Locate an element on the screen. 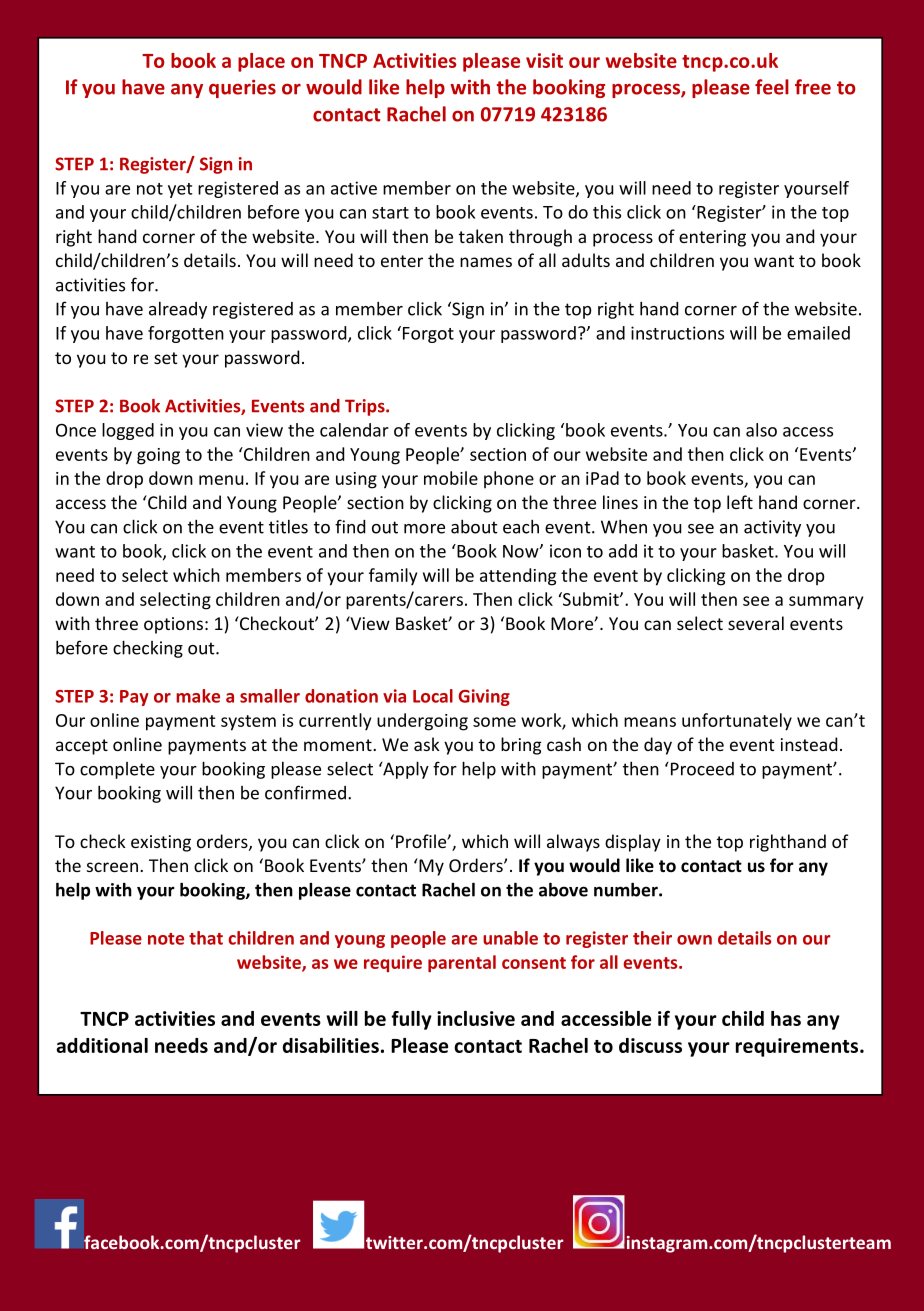 The image size is (924, 1311). visit is located at coordinates (544, 60).
